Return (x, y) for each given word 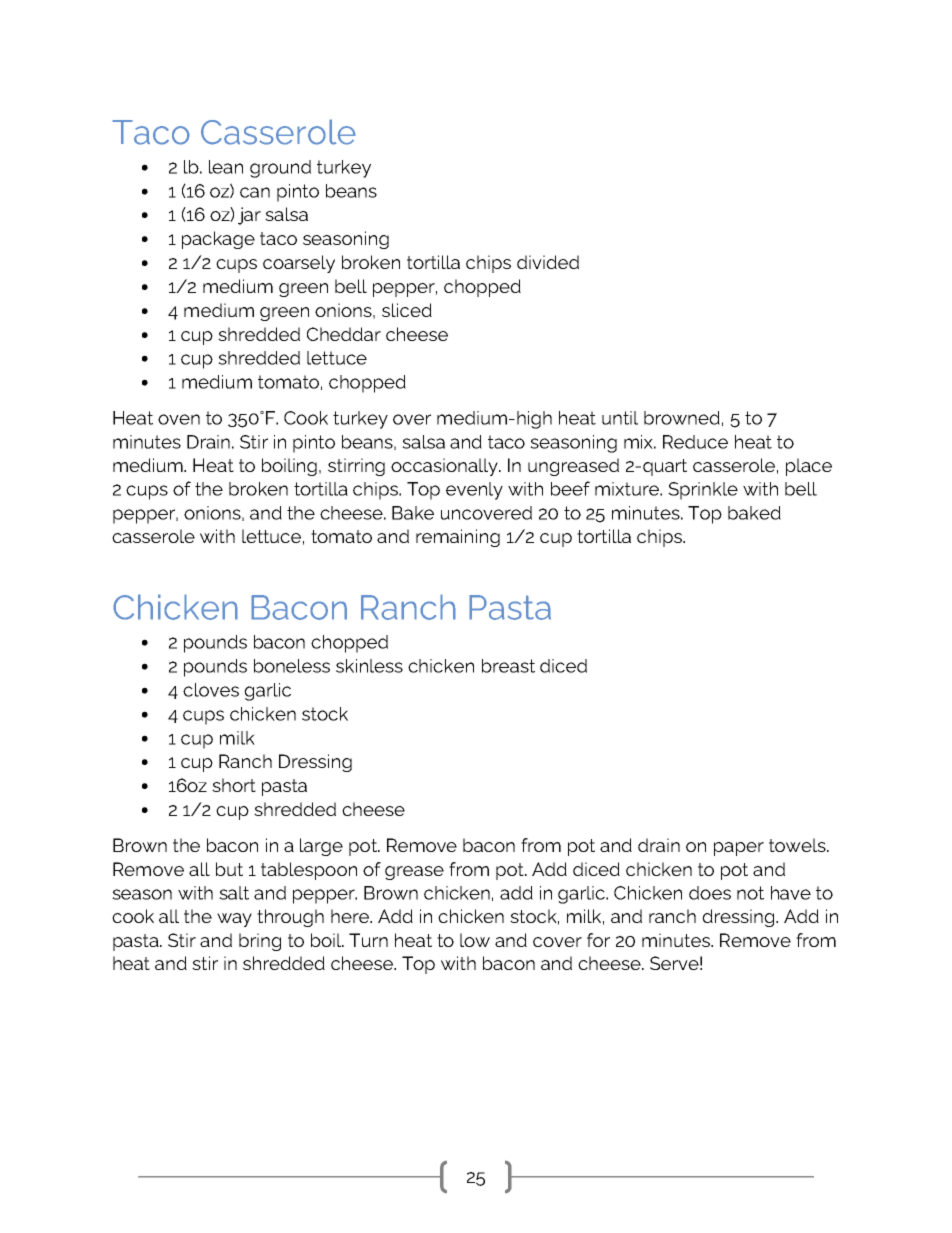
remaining (458, 538)
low (475, 940)
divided (548, 262)
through (290, 918)
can (255, 192)
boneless (292, 666)
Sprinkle (703, 491)
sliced (407, 310)
